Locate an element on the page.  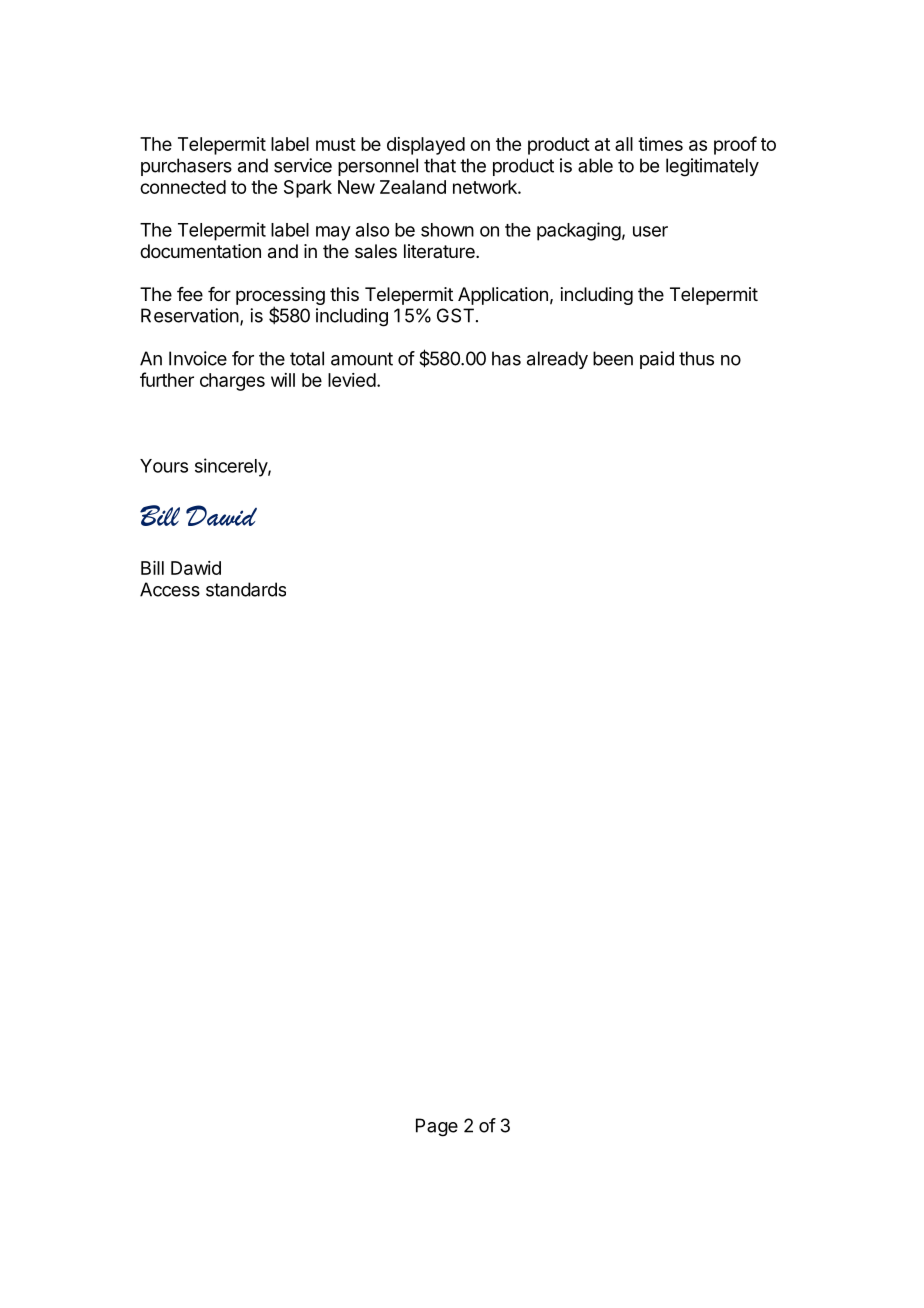
Page is located at coordinates (437, 1127).
